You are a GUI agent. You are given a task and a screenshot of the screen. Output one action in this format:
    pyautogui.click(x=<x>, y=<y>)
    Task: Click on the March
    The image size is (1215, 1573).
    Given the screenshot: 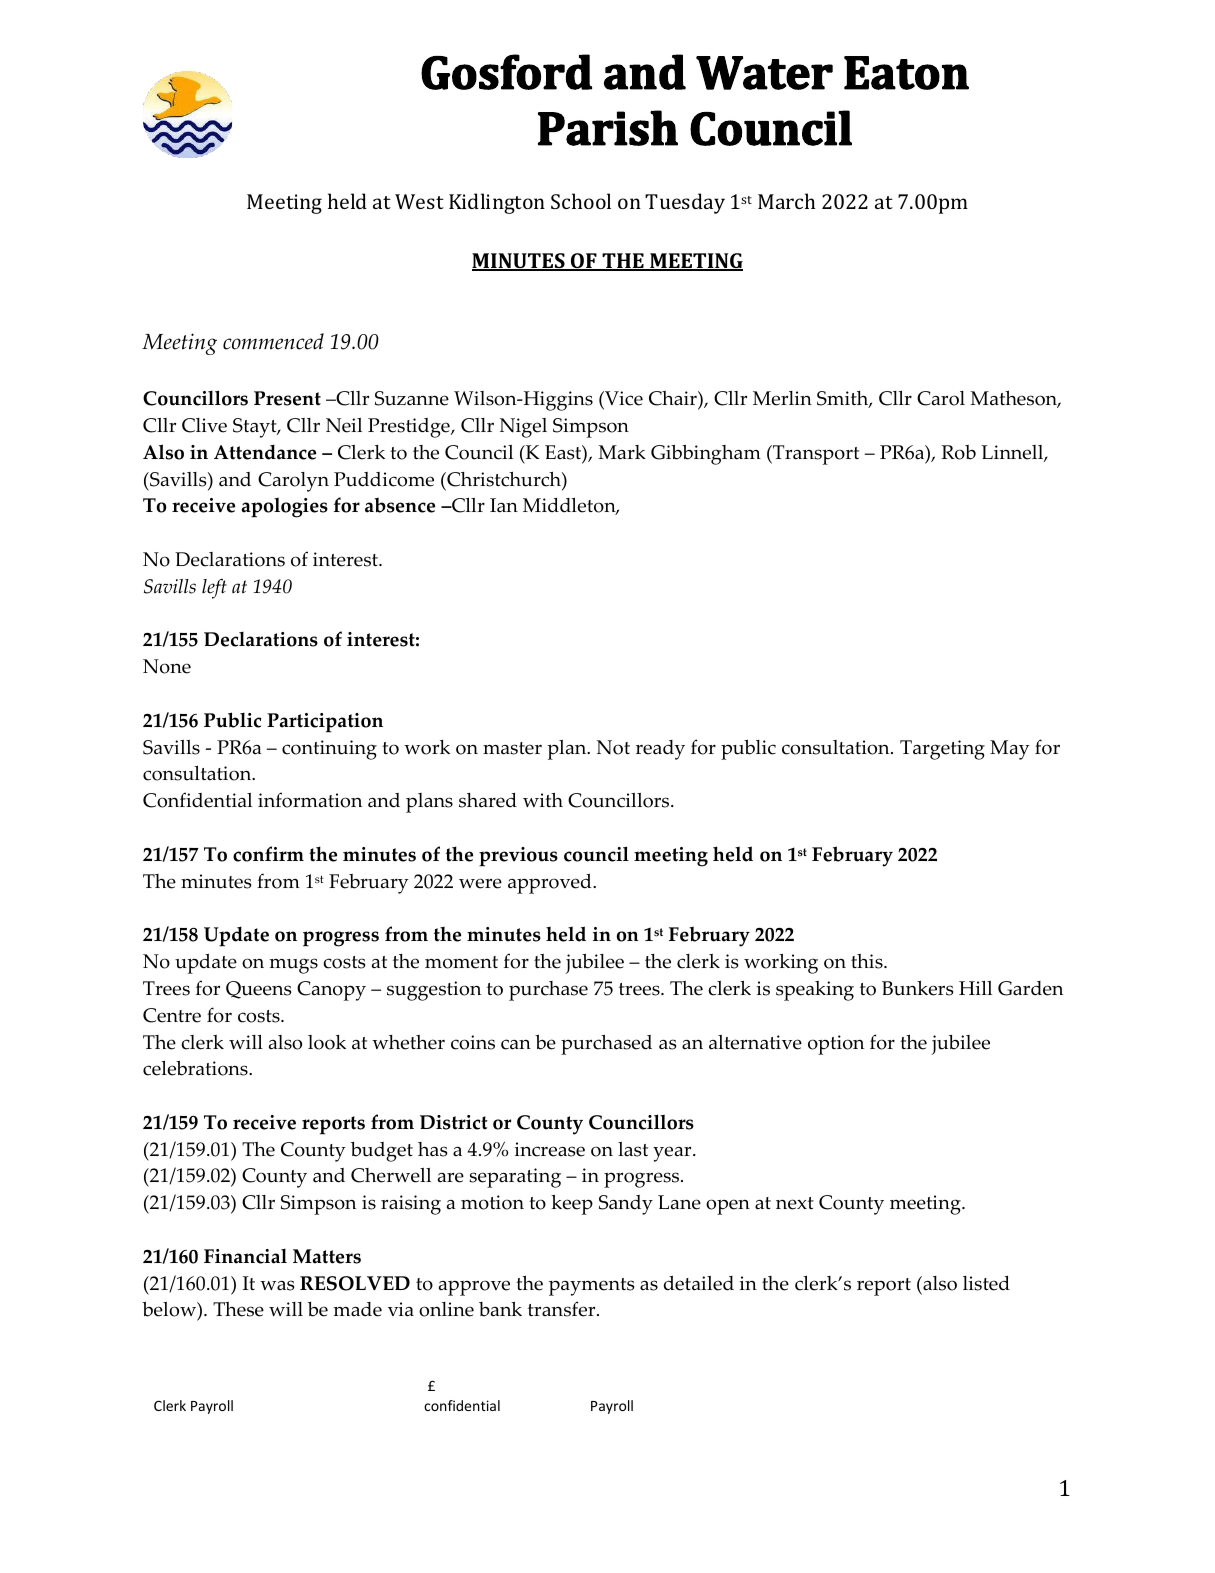 What is the action you would take?
    pyautogui.click(x=786, y=201)
